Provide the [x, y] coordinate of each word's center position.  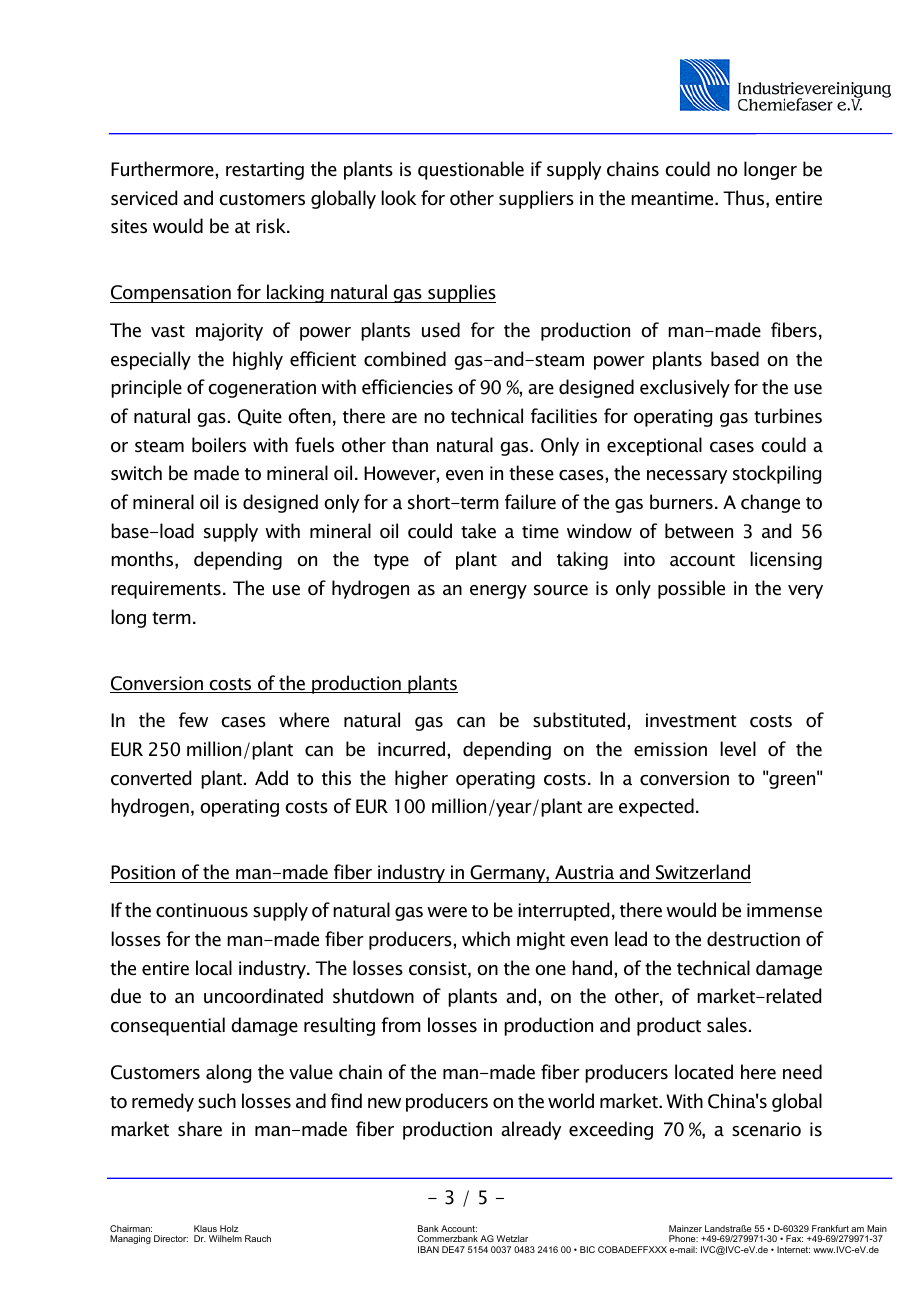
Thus [745, 199]
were [447, 912]
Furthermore [162, 169]
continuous [202, 910]
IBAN [428, 1249]
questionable [471, 170]
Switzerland [702, 873]
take [478, 531]
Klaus [205, 1228]
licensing [786, 560]
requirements [166, 590]
